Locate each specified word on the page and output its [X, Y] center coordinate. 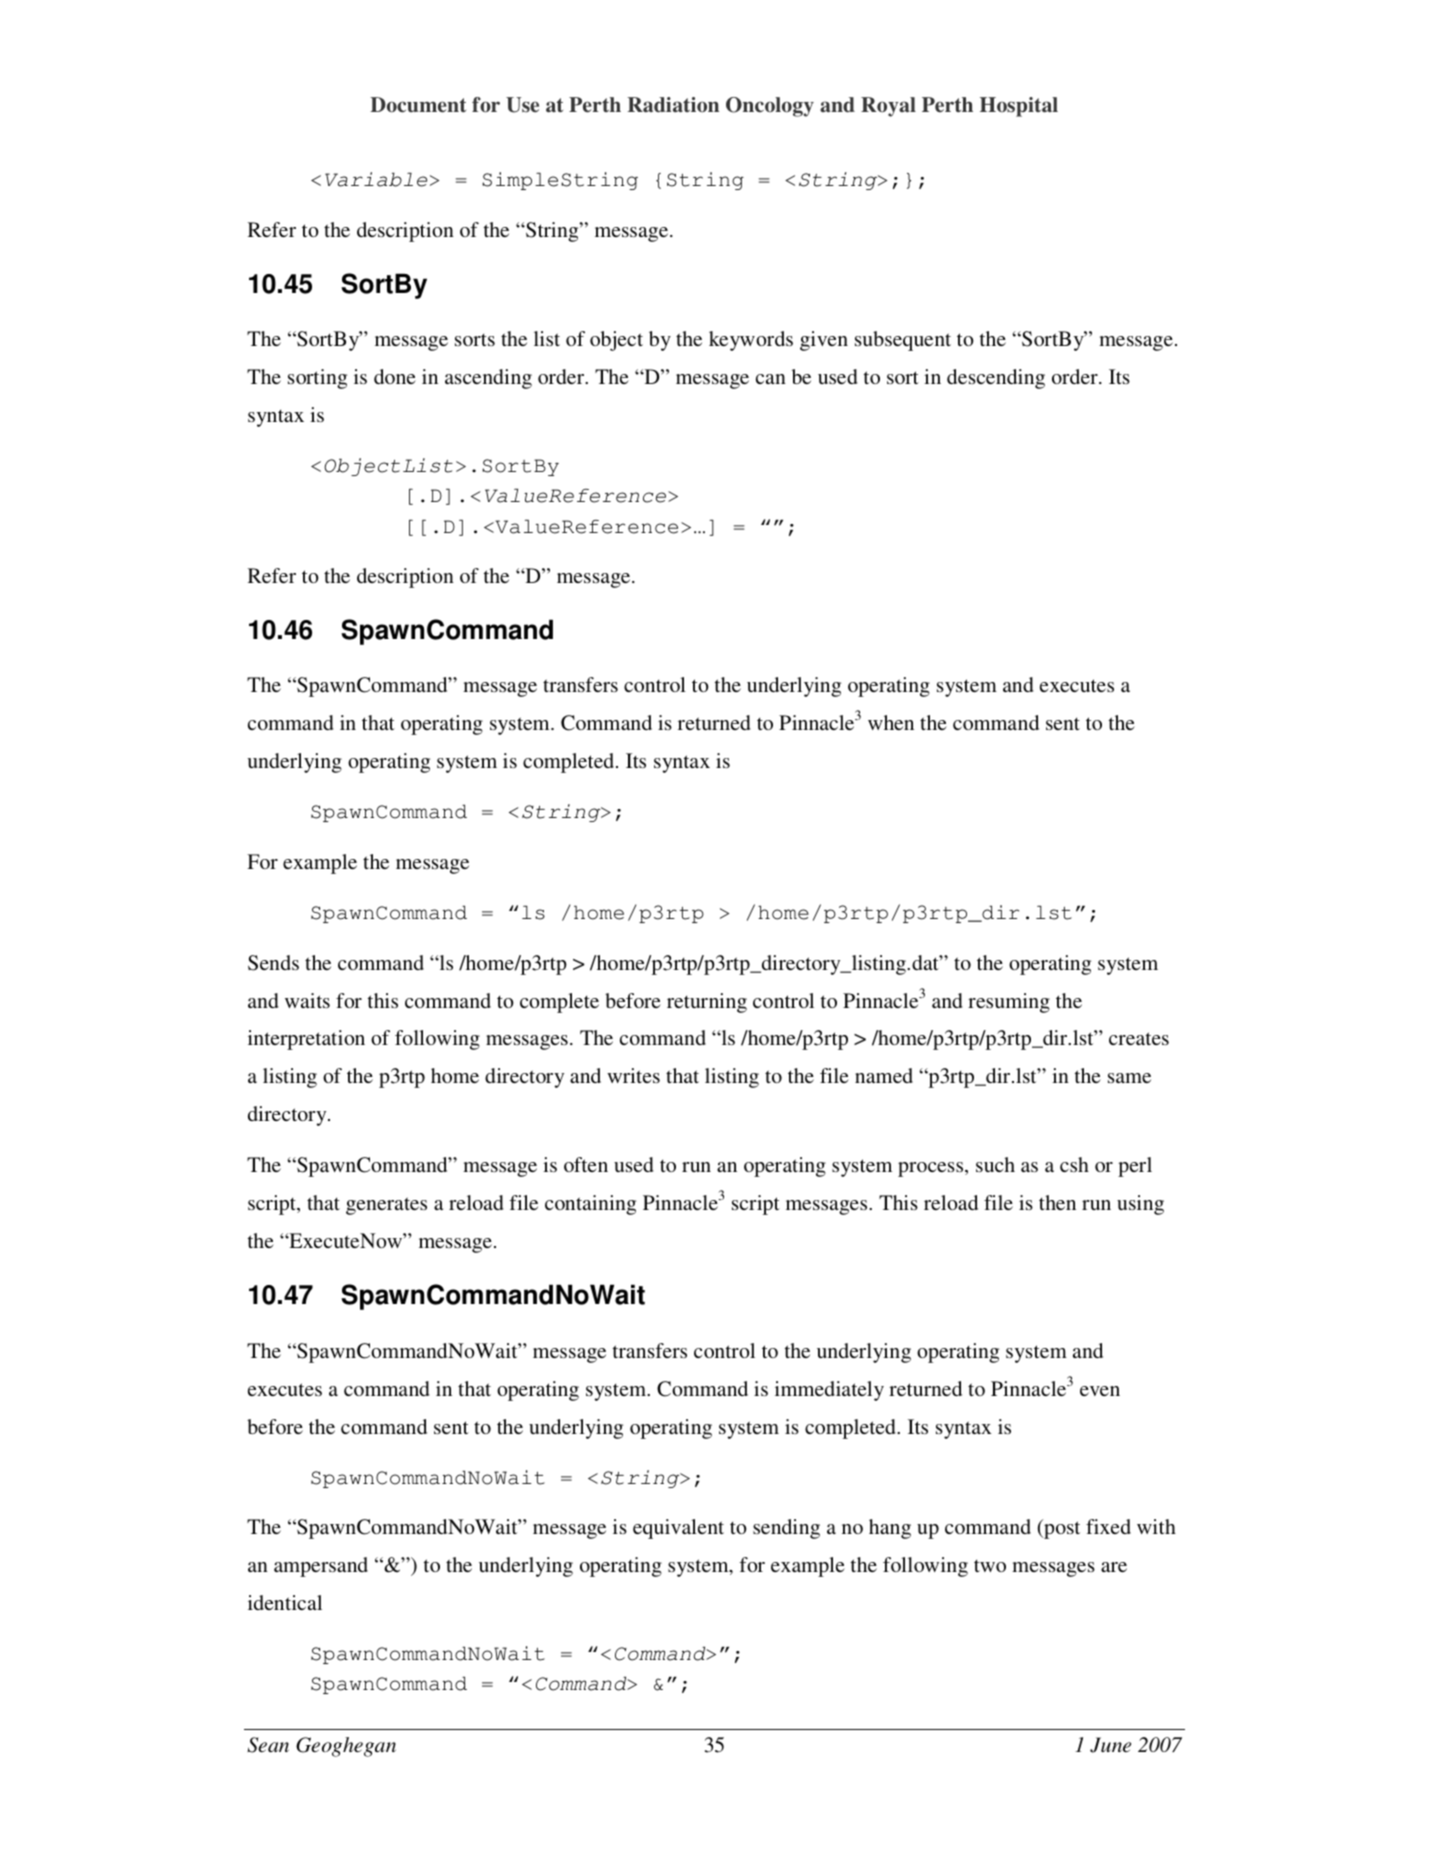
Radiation [673, 105]
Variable [376, 179]
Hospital [1019, 107]
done [395, 376]
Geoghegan [346, 1747]
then [1057, 1202]
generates [386, 1206]
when [891, 722]
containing [590, 1205]
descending [996, 379]
